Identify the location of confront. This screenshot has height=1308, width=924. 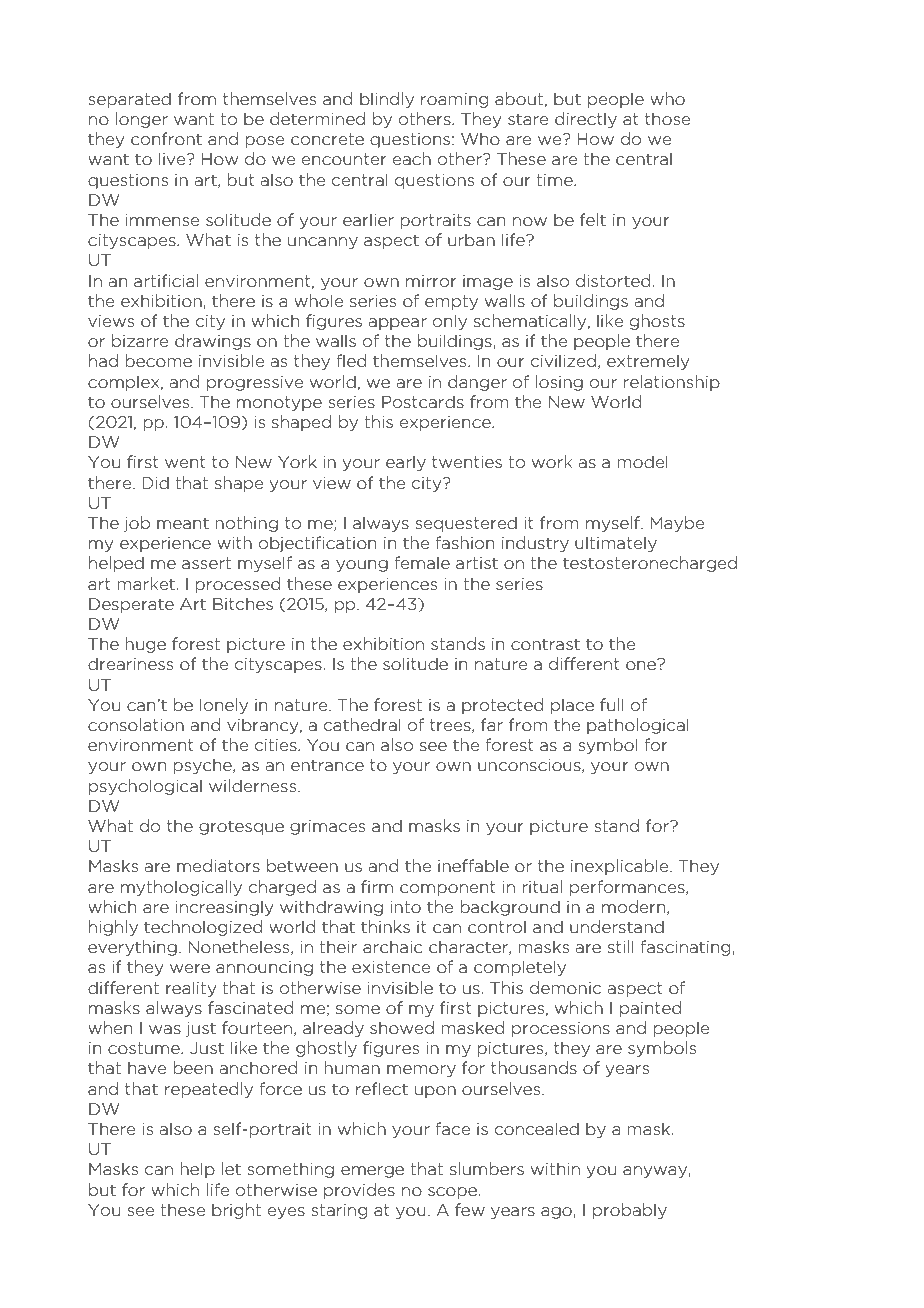
(166, 138).
